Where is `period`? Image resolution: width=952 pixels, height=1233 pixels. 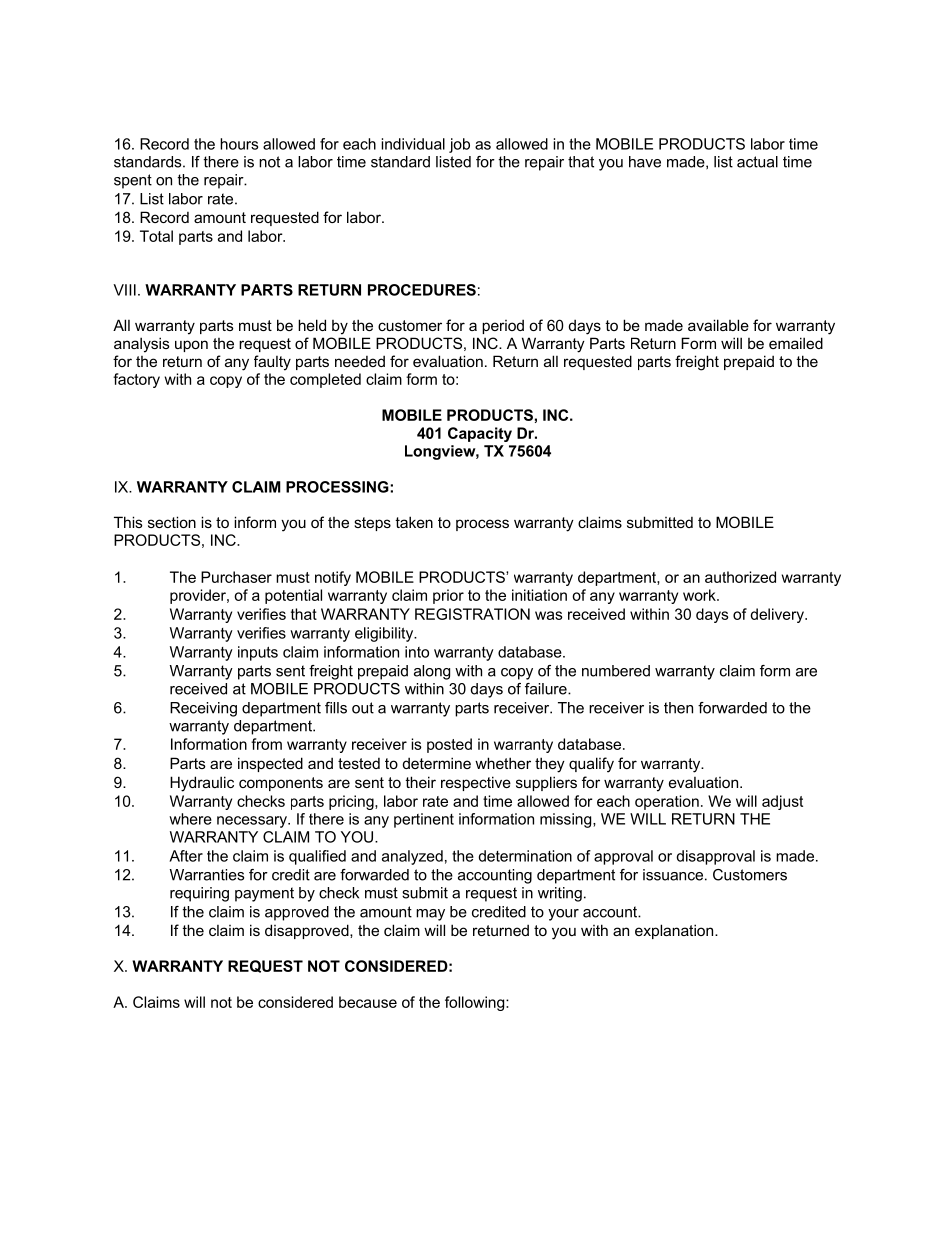 period is located at coordinates (503, 326).
